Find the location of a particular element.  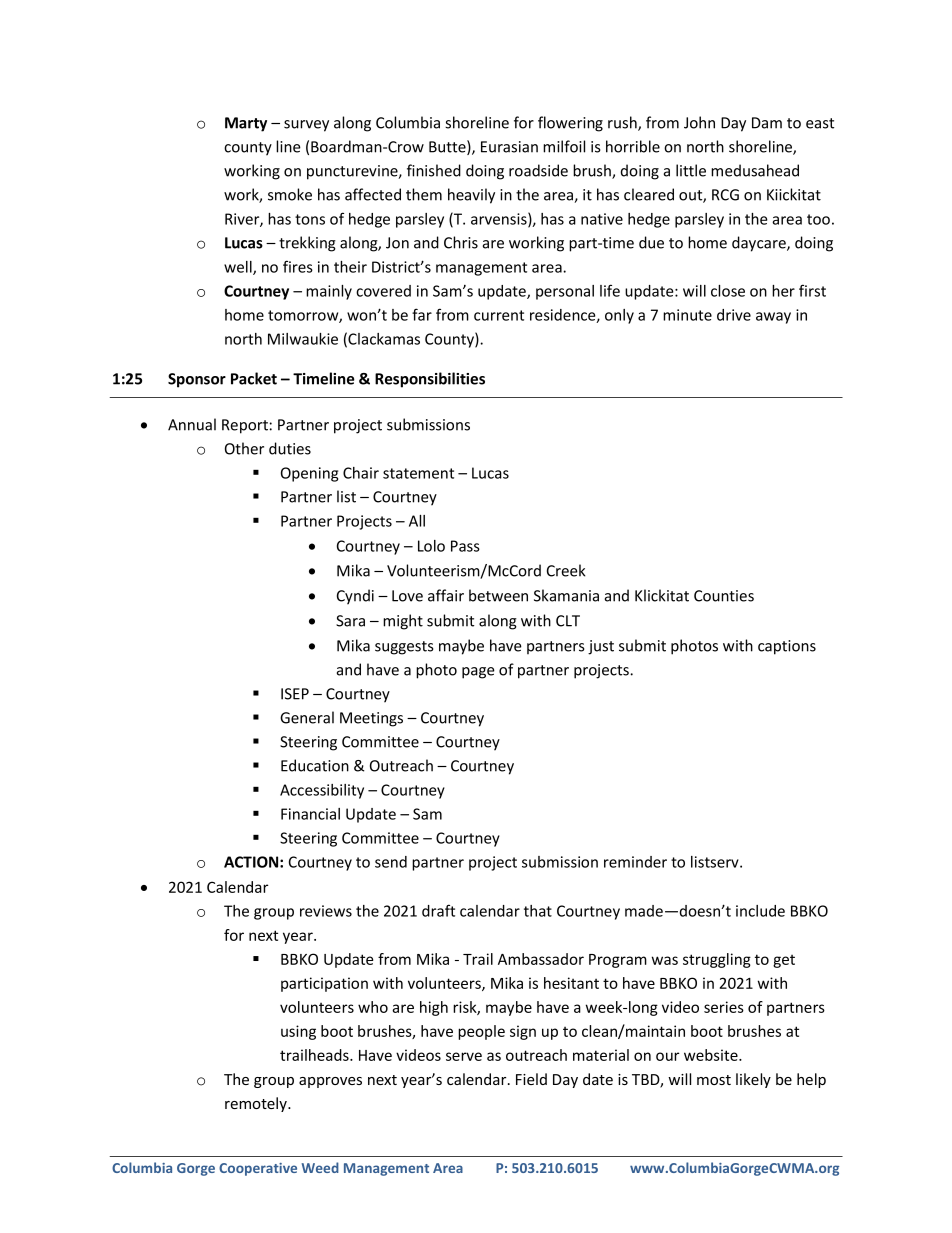

Sara is located at coordinates (350, 621).
